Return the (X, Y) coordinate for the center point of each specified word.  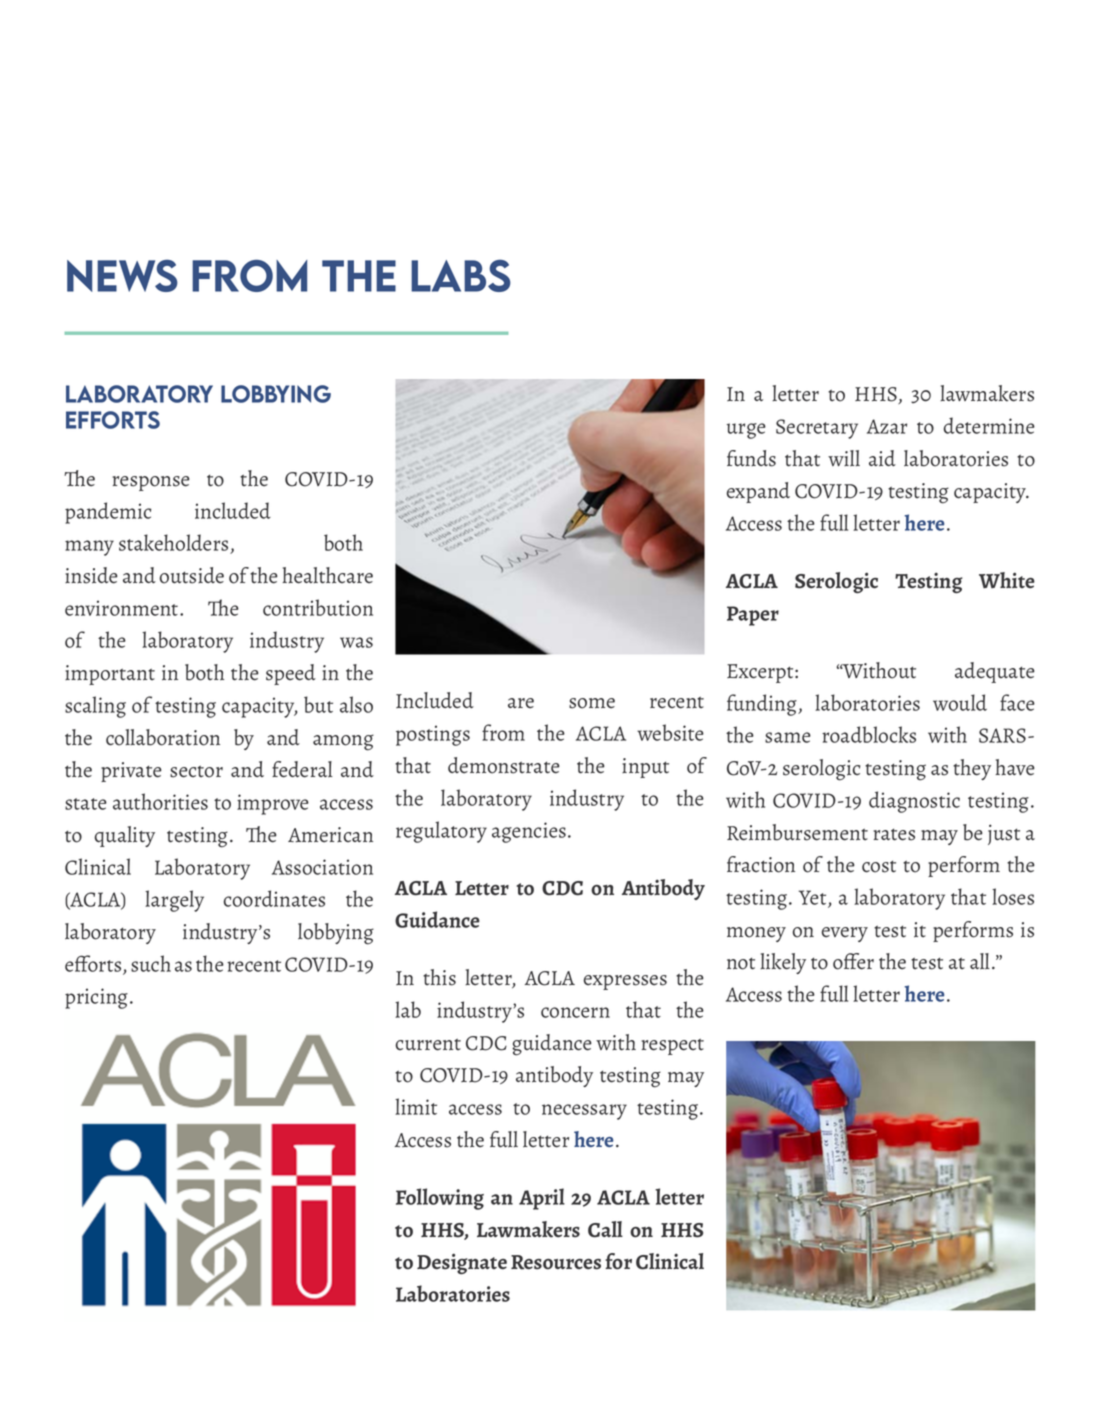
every (845, 934)
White (1007, 580)
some (592, 703)
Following (440, 1199)
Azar (887, 426)
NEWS (122, 275)
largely (174, 901)
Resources (556, 1262)
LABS (461, 275)
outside (192, 575)
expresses (625, 982)
